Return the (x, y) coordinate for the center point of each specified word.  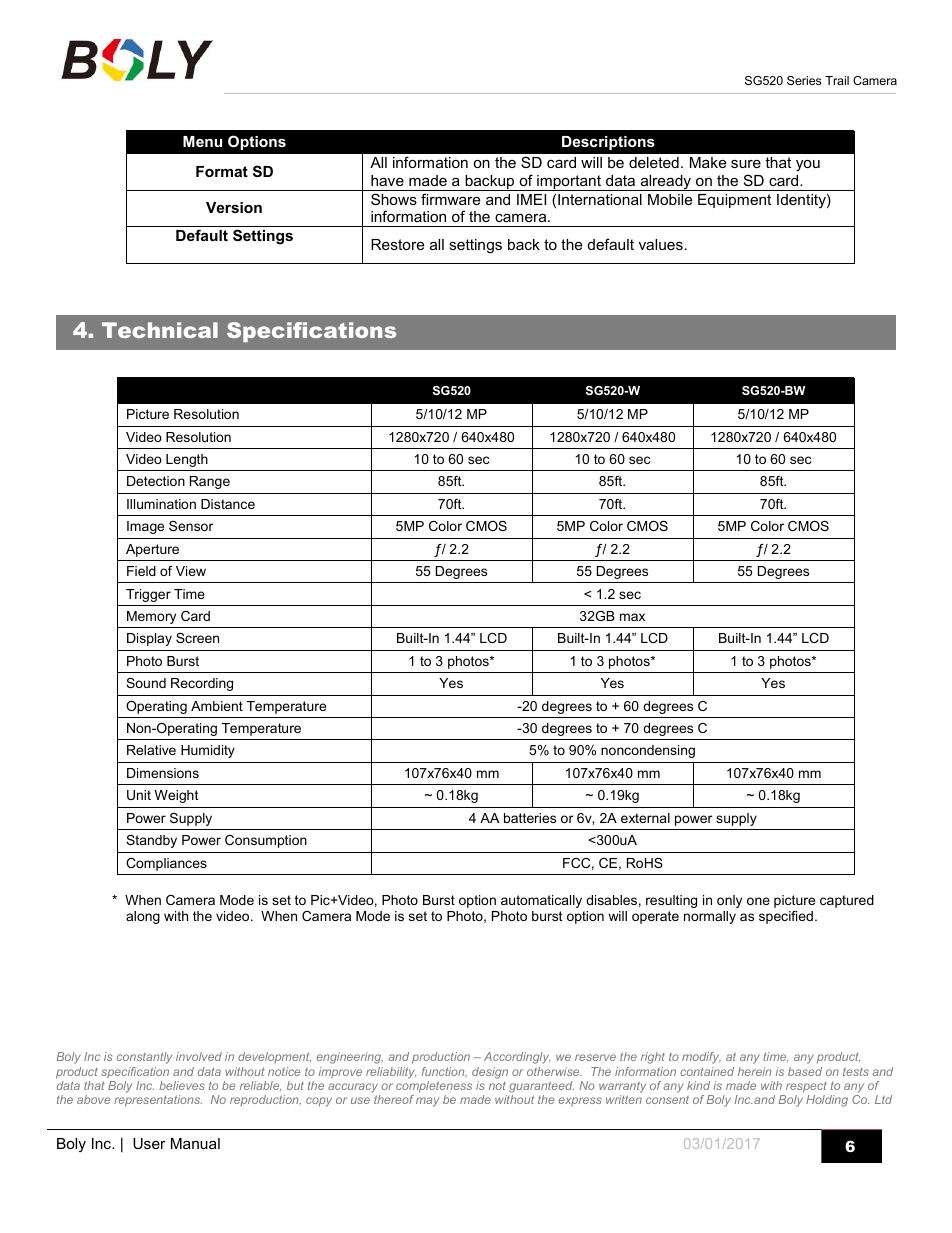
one (758, 901)
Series (804, 80)
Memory (151, 617)
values (661, 244)
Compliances (166, 864)
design (490, 1073)
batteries (530, 818)
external (645, 818)
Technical (160, 330)
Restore (397, 244)
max (632, 617)
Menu (202, 141)
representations (158, 1101)
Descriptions (608, 143)
